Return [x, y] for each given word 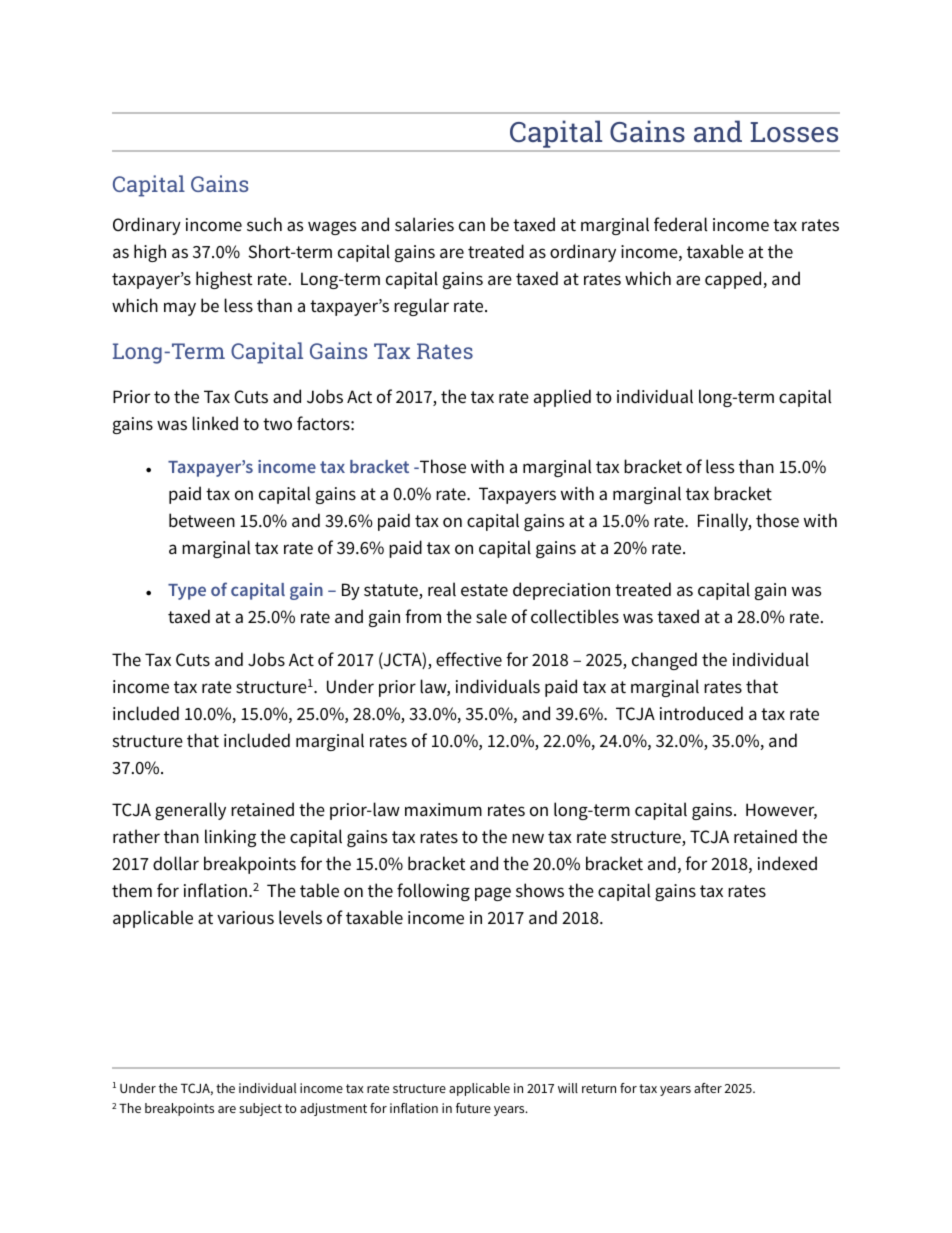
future [473, 1108]
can [472, 226]
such [264, 224]
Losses [794, 132]
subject [260, 1109]
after [708, 1088]
